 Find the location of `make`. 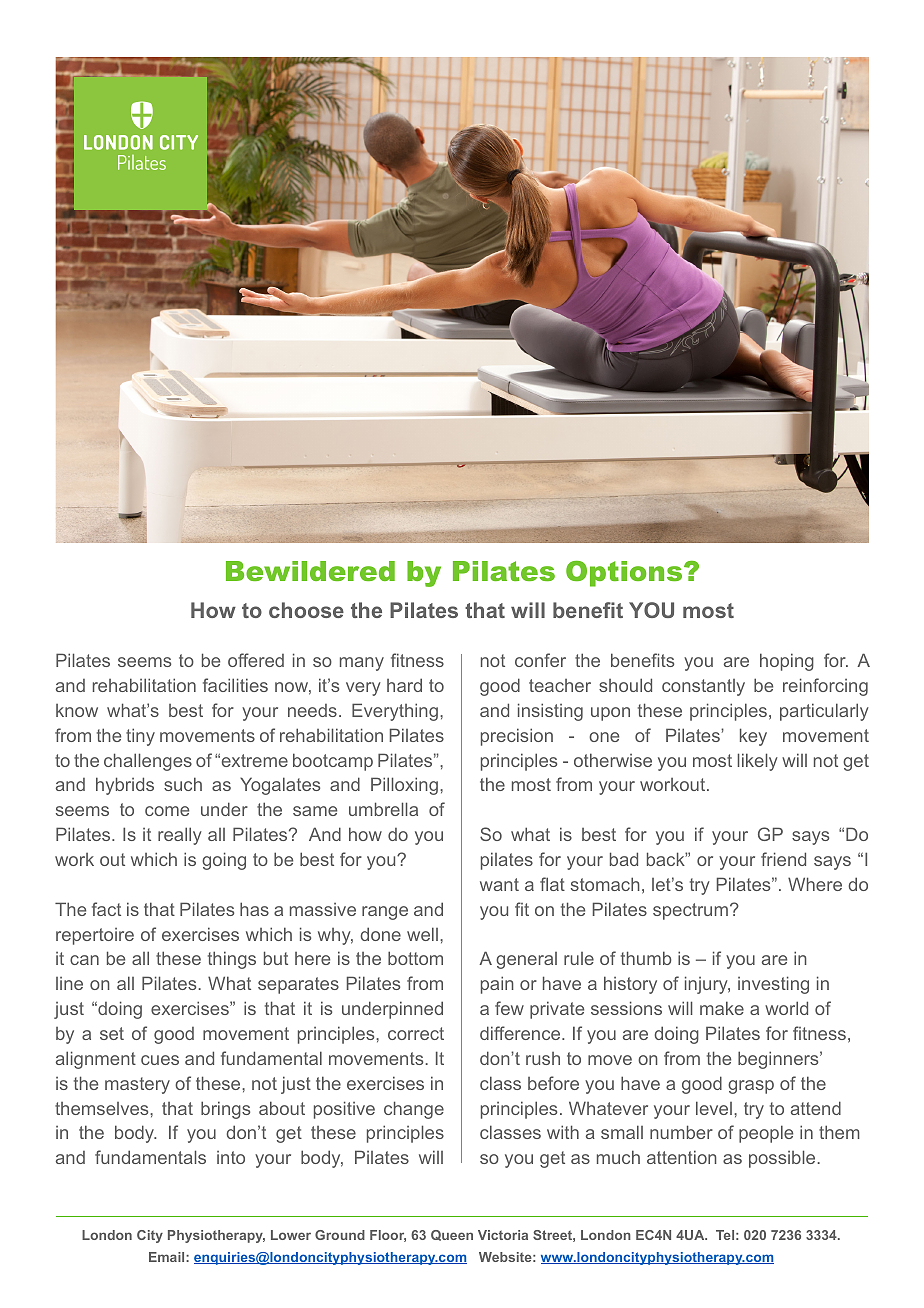

make is located at coordinates (722, 1008).
